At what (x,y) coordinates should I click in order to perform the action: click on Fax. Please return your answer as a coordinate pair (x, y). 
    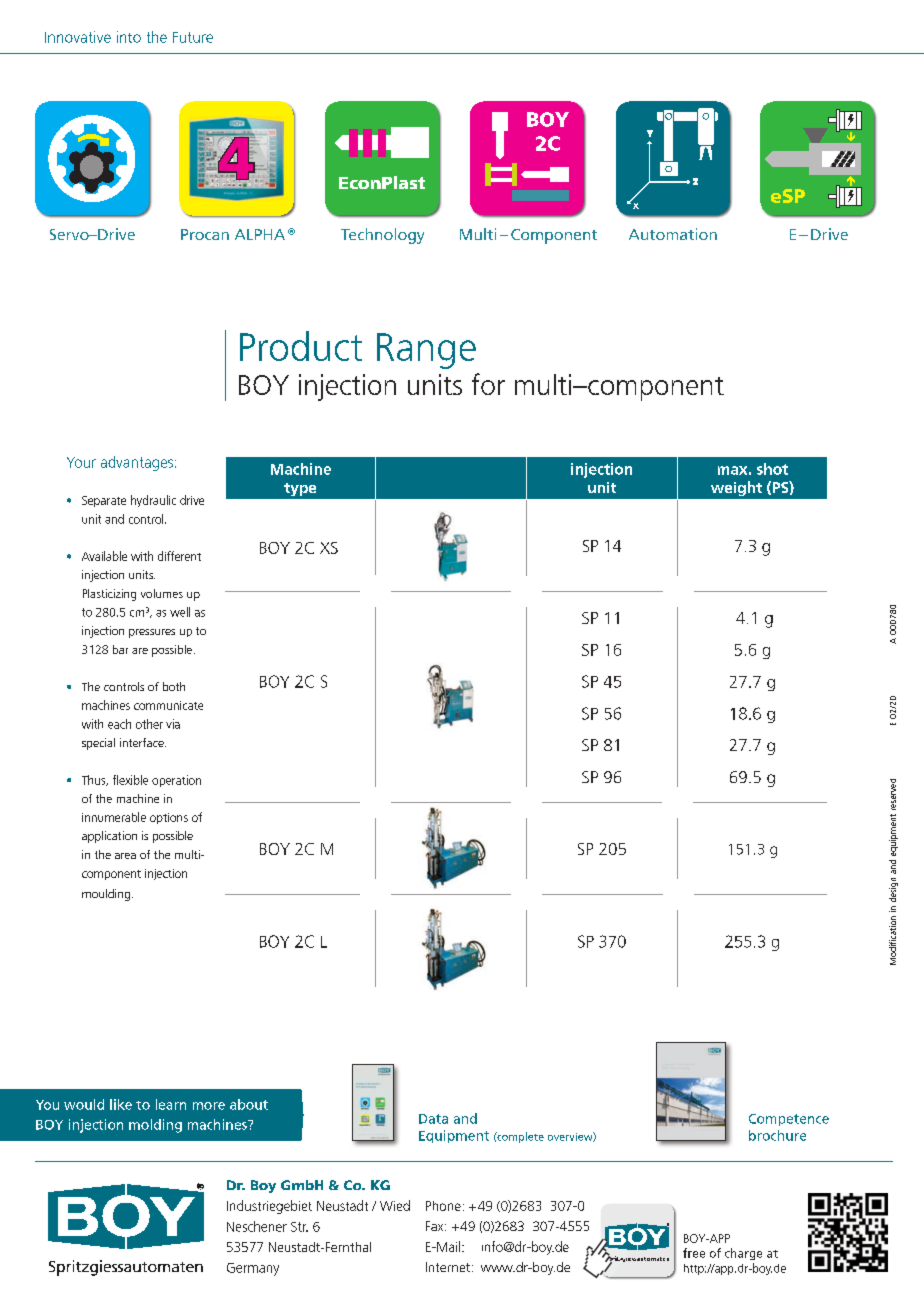
    Looking at the image, I should click on (436, 1226).
